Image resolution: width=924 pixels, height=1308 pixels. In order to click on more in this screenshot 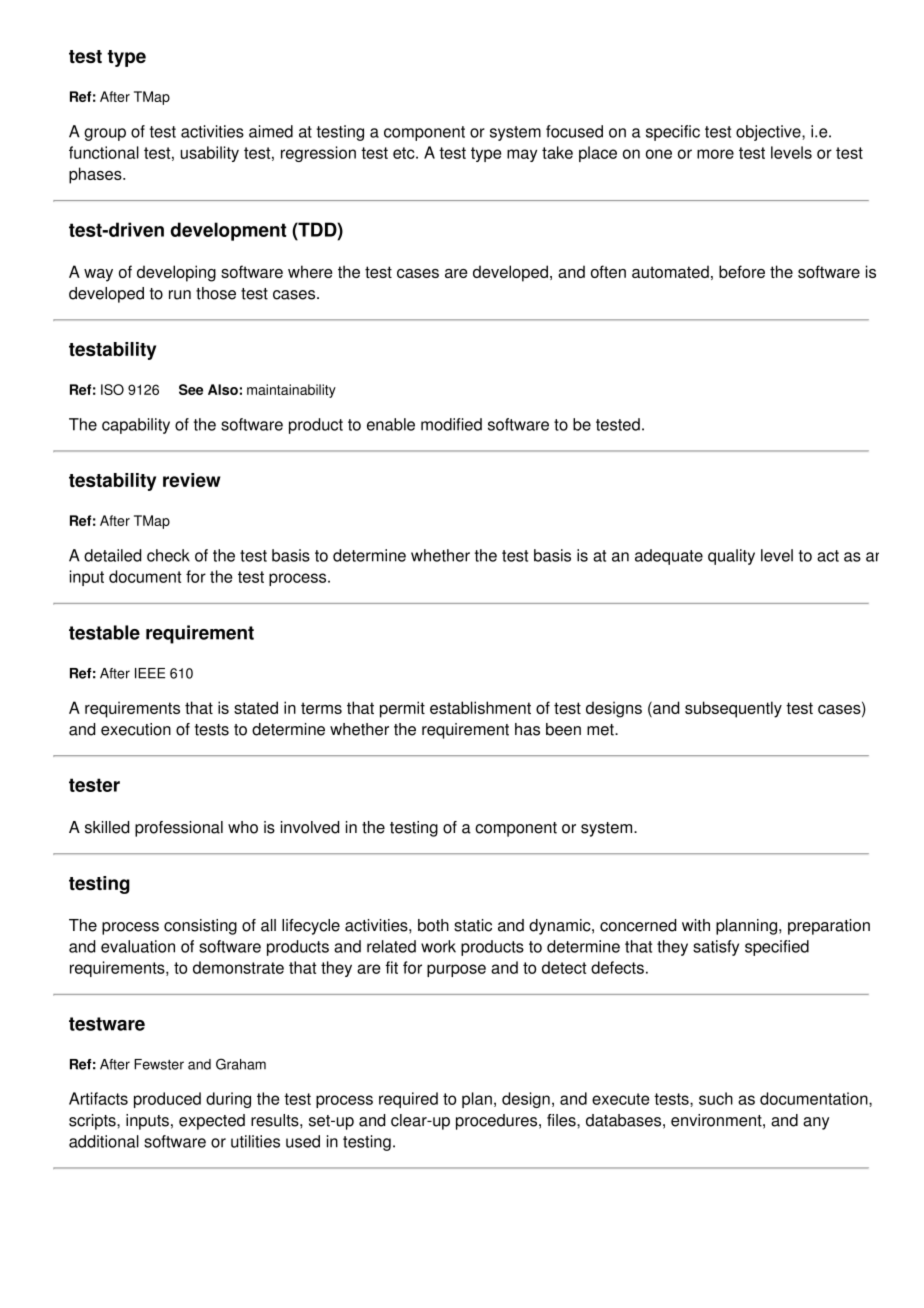, I will do `click(715, 154)`.
